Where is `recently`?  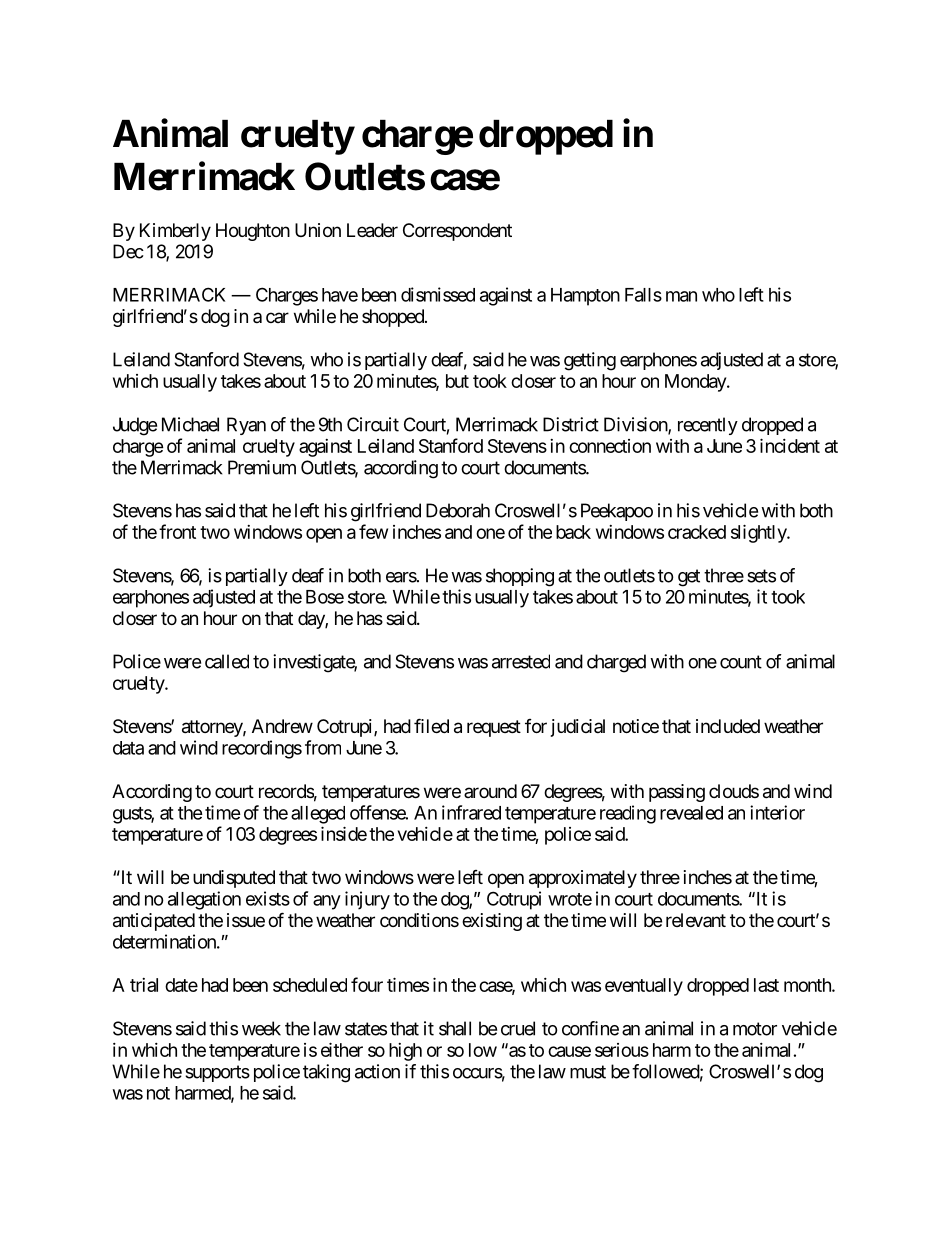
recently is located at coordinates (708, 426).
